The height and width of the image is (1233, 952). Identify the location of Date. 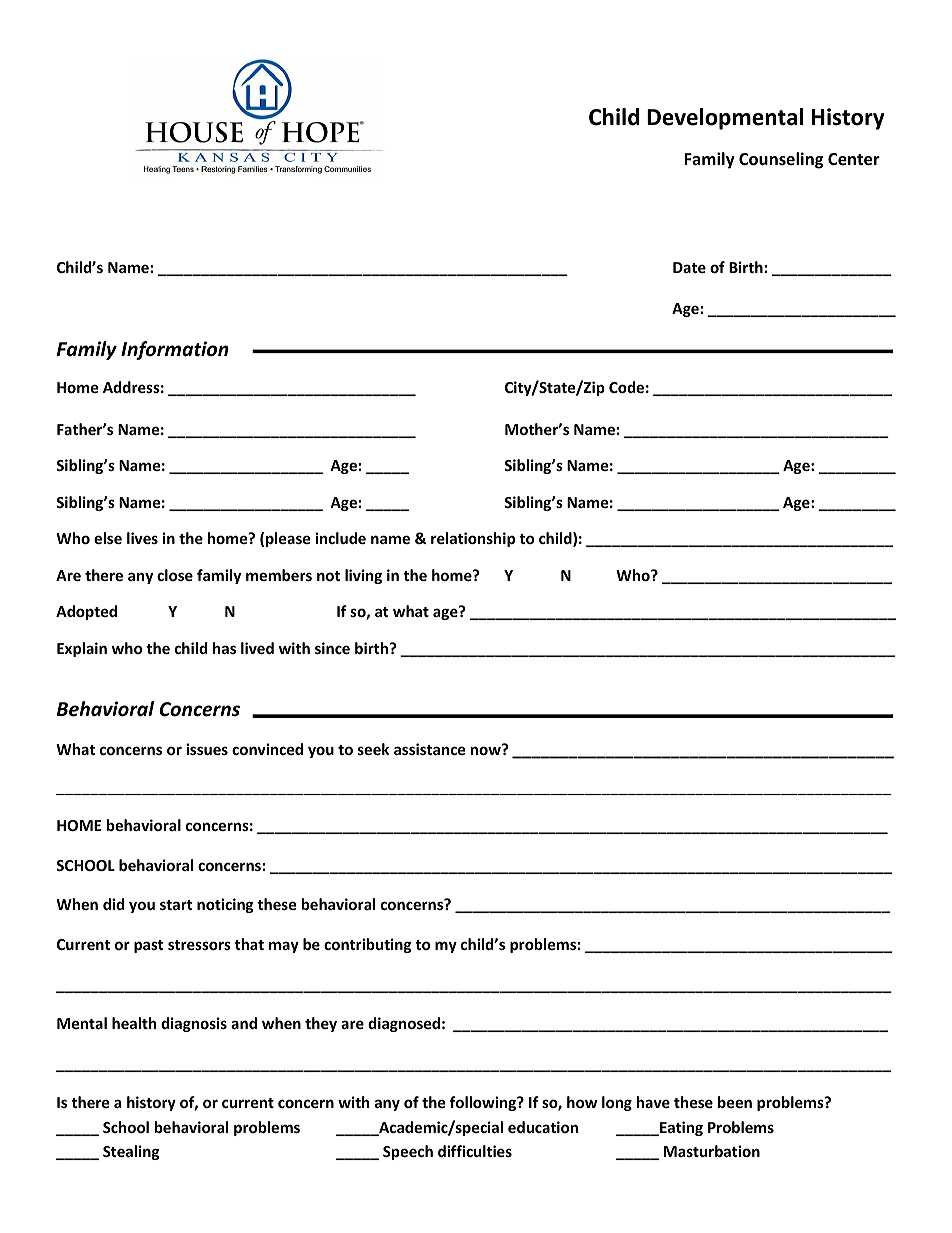
(689, 267).
